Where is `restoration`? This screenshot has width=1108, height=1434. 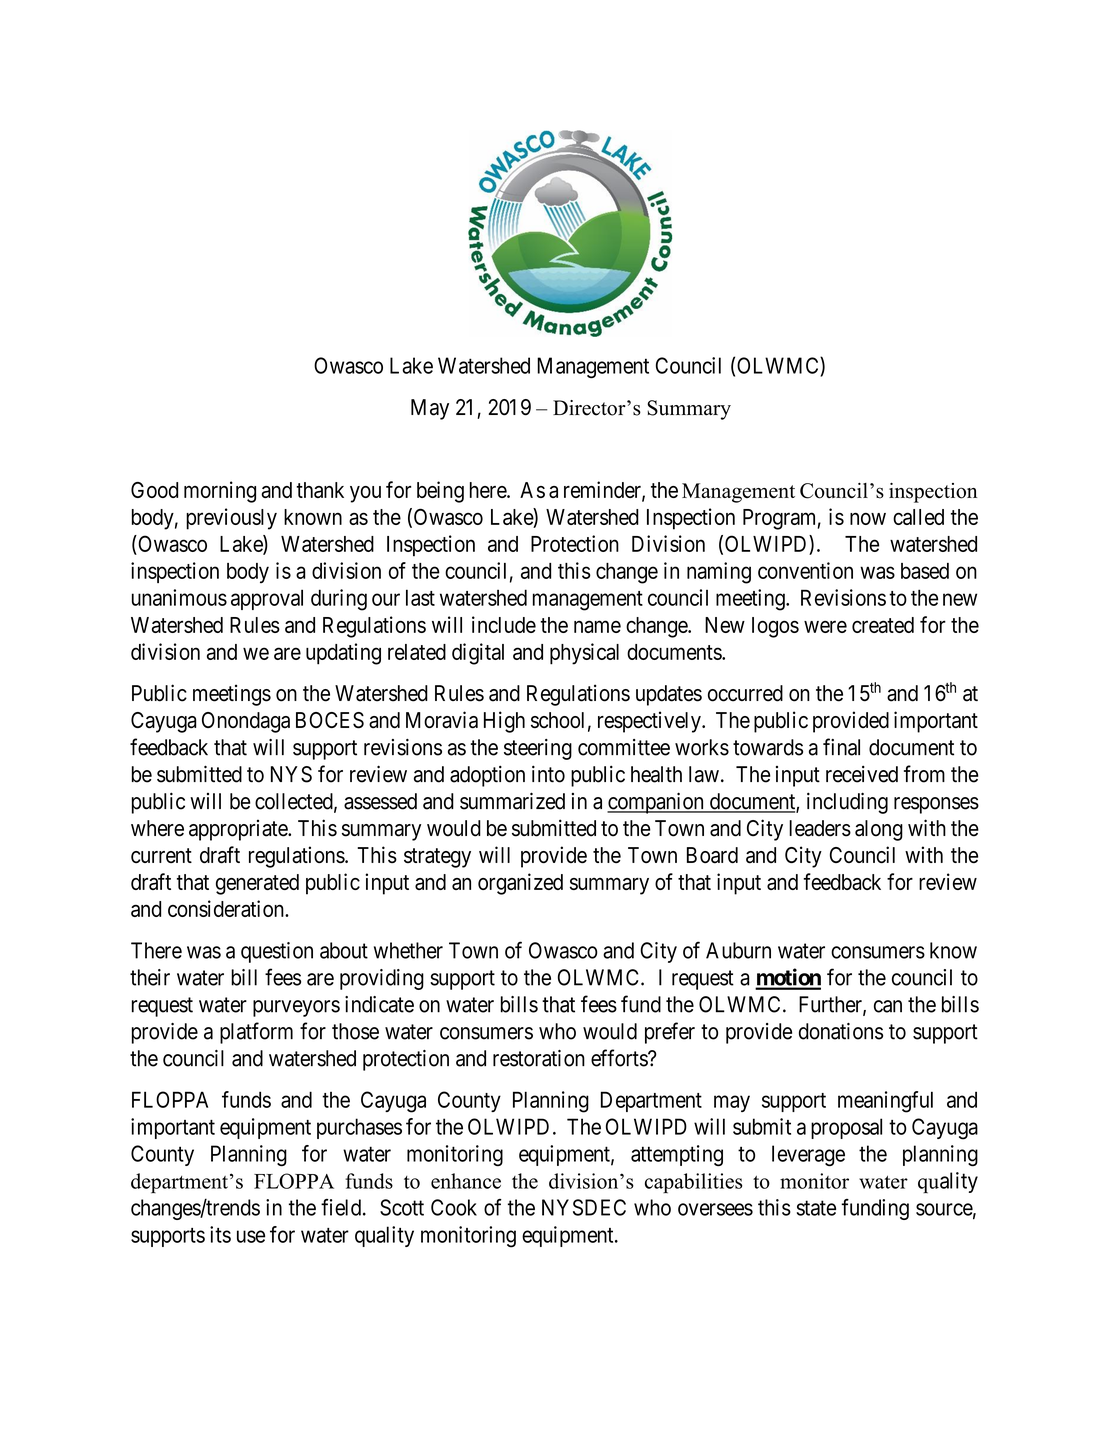 restoration is located at coordinates (539, 1058).
